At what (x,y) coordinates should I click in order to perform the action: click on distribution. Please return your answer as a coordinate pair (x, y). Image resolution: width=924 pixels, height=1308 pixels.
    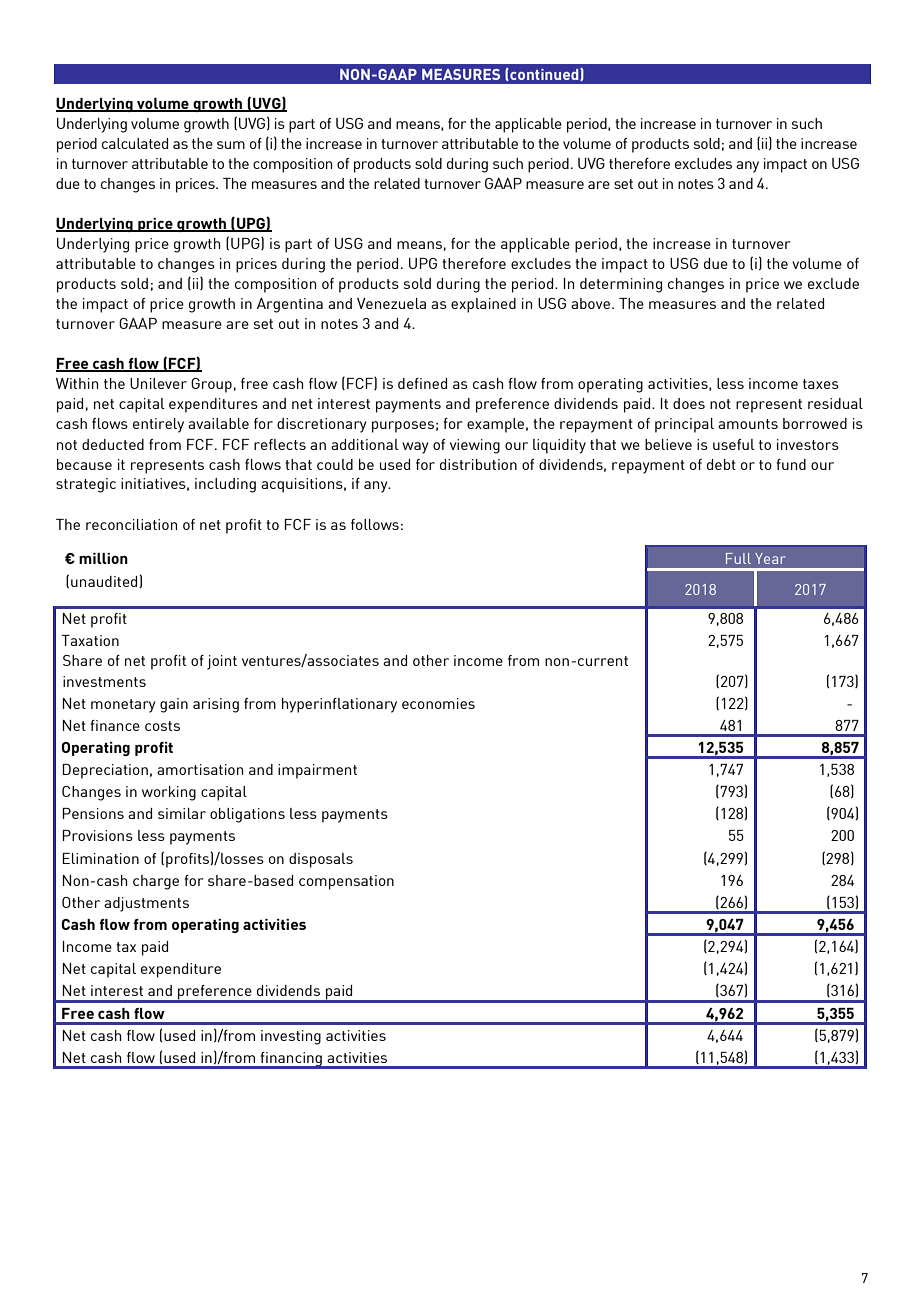
    Looking at the image, I should click on (478, 464).
